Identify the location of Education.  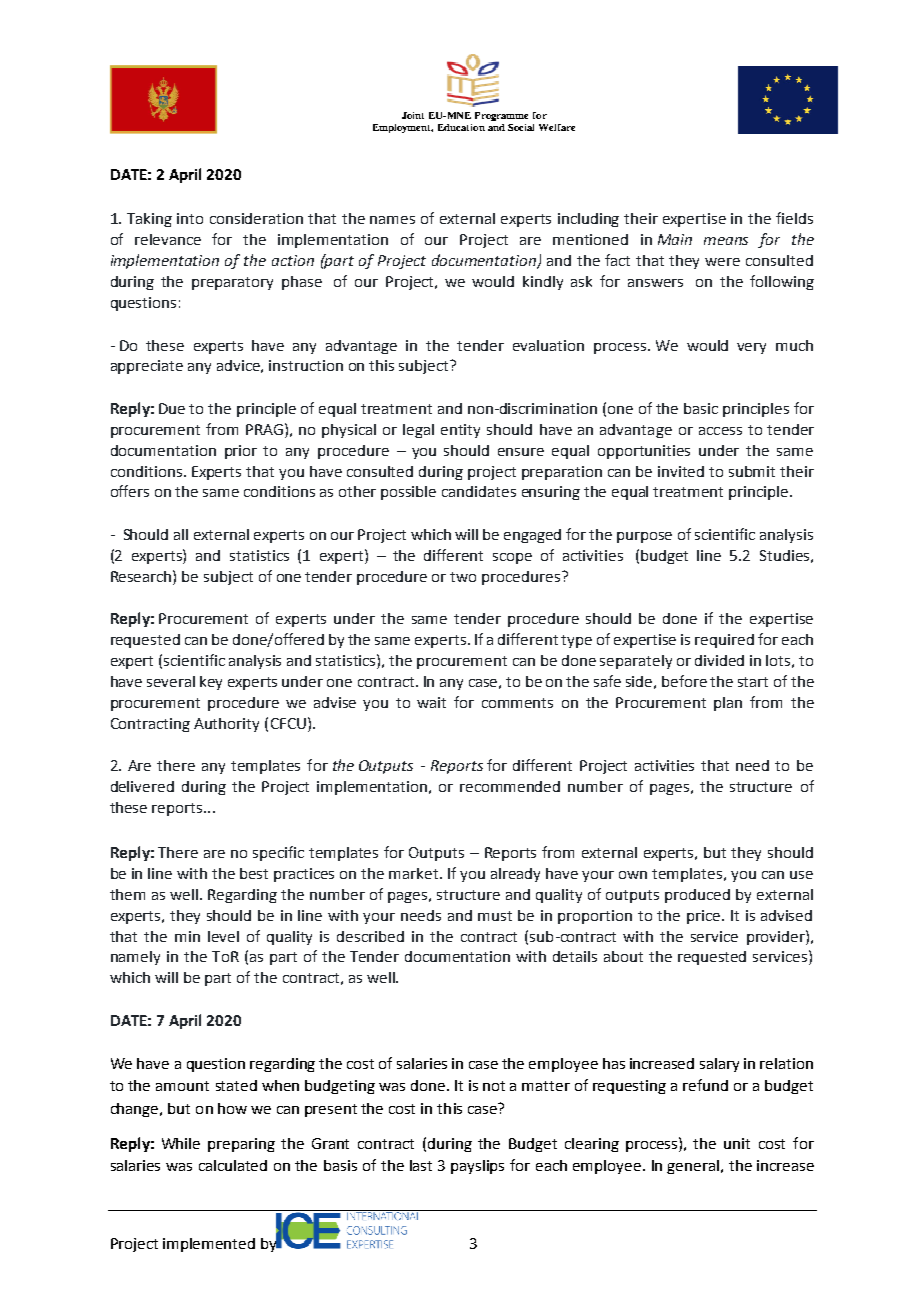
(461, 127).
